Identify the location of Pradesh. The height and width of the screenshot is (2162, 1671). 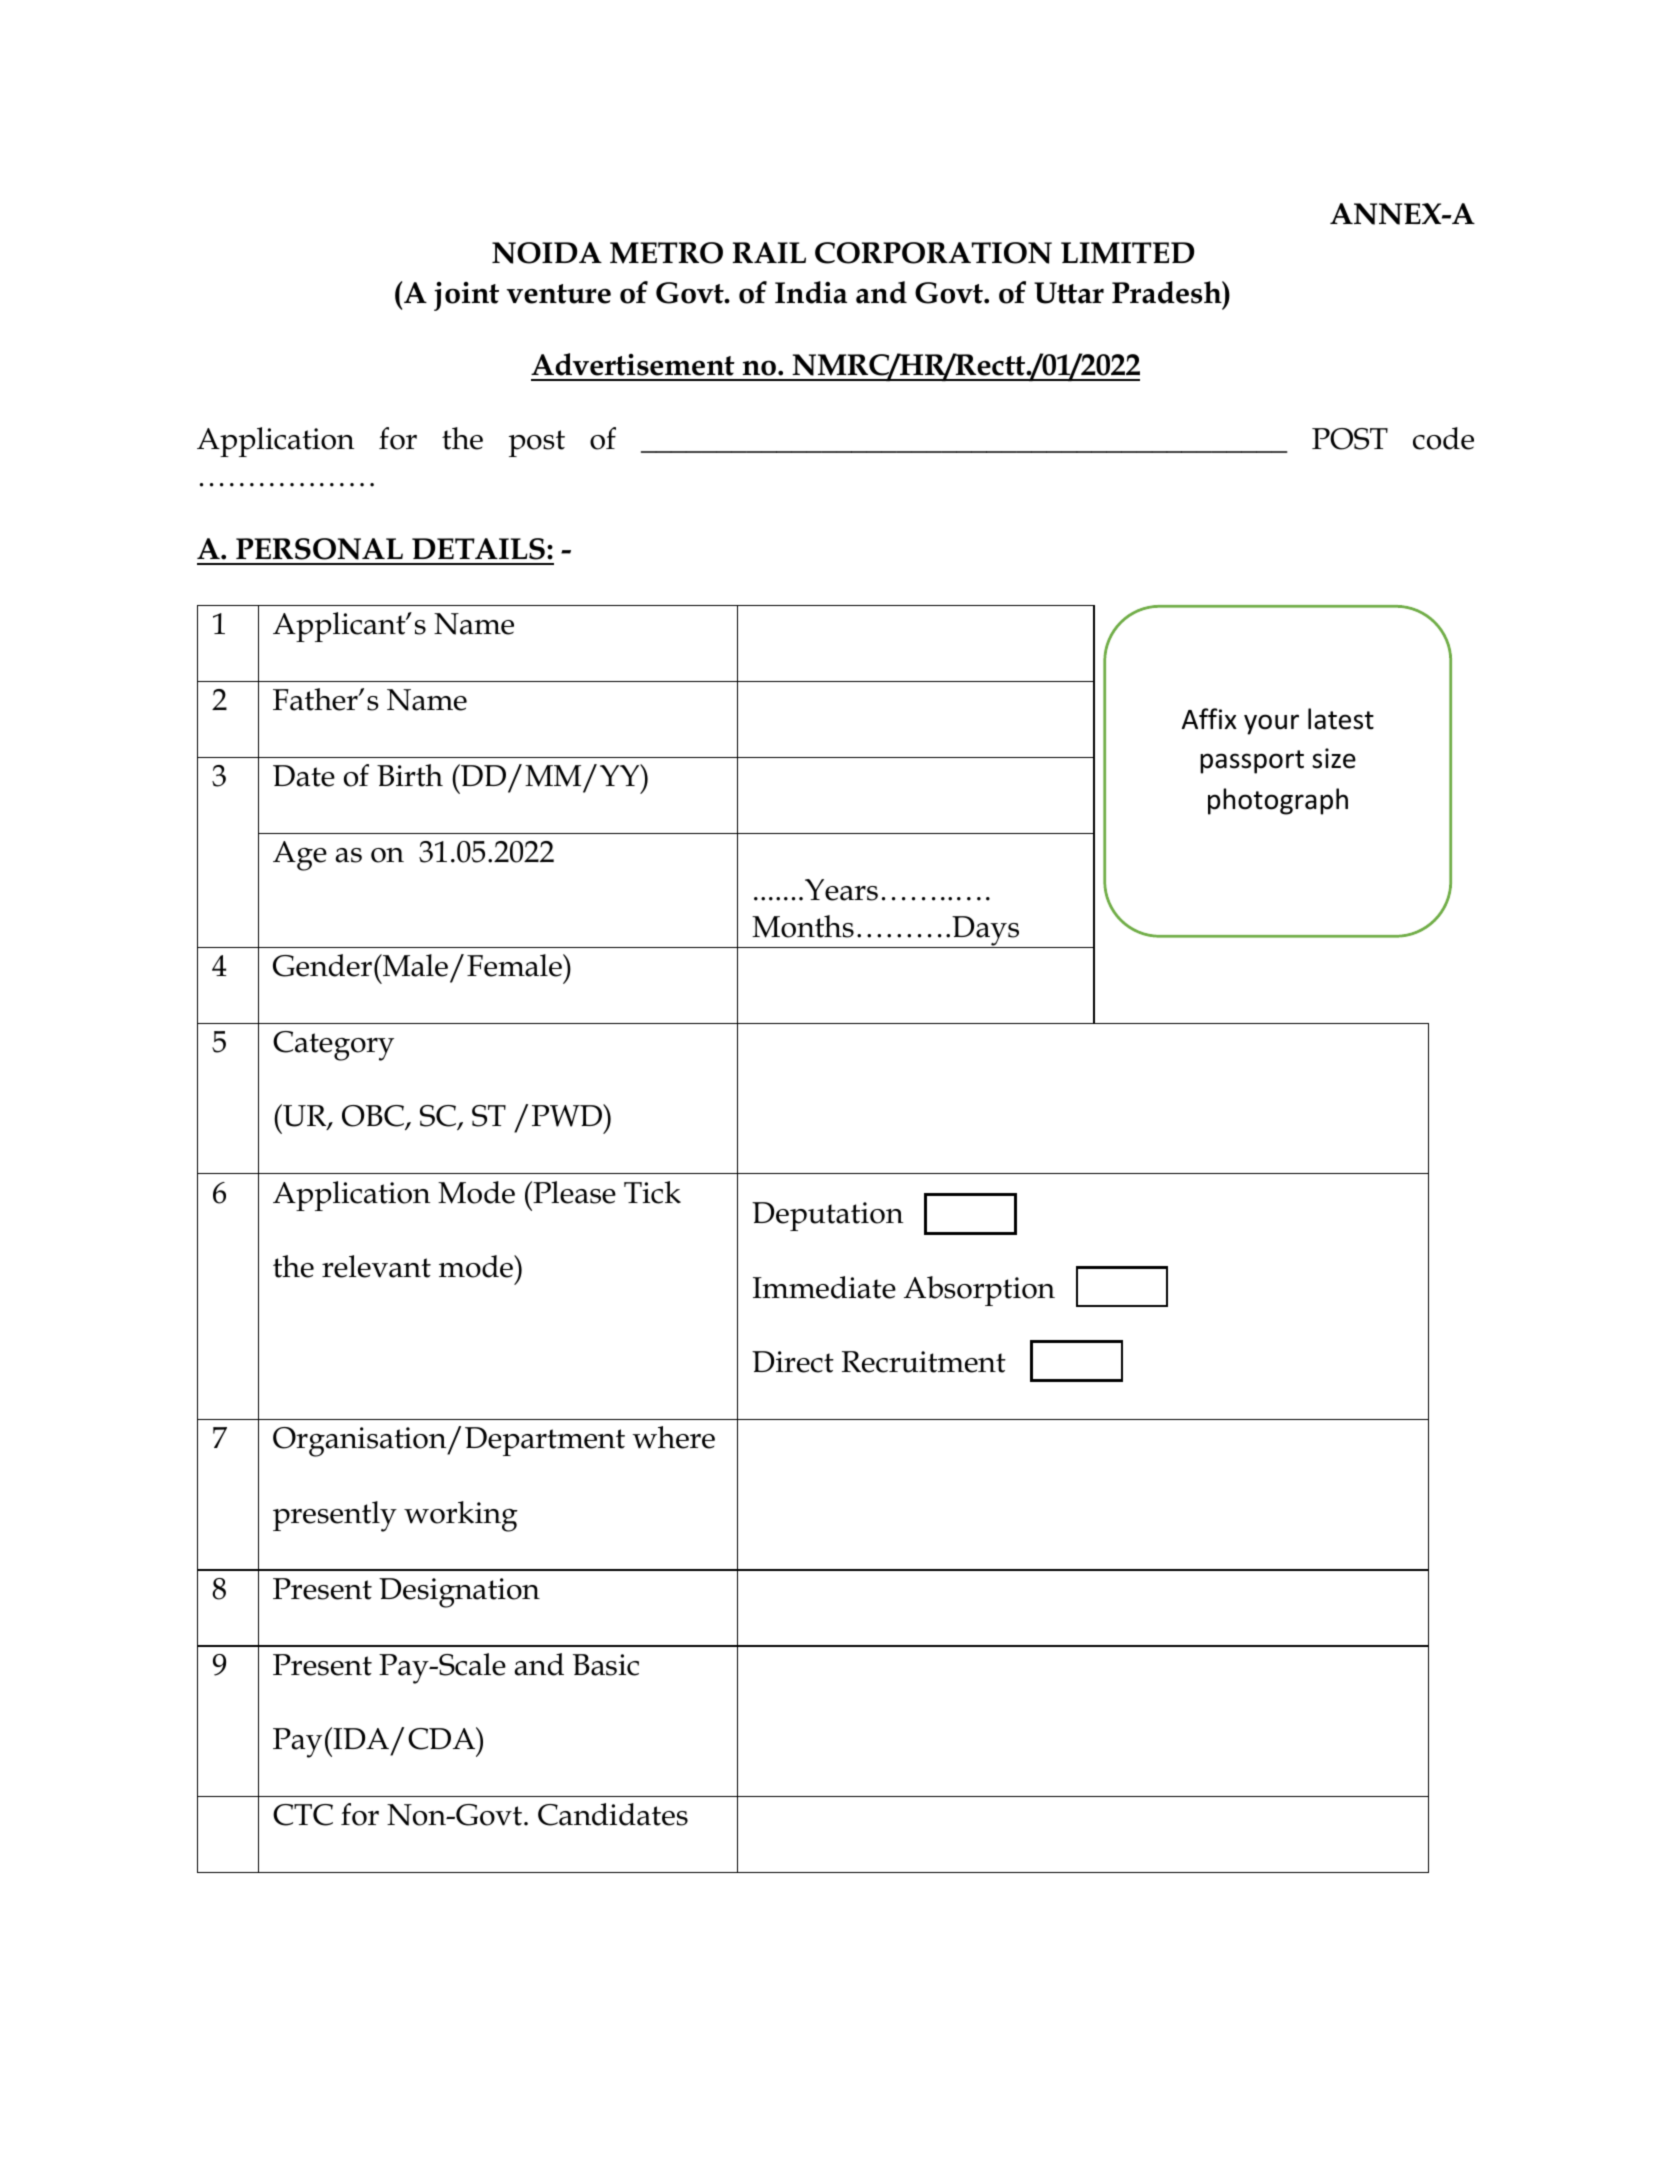
(1168, 292).
